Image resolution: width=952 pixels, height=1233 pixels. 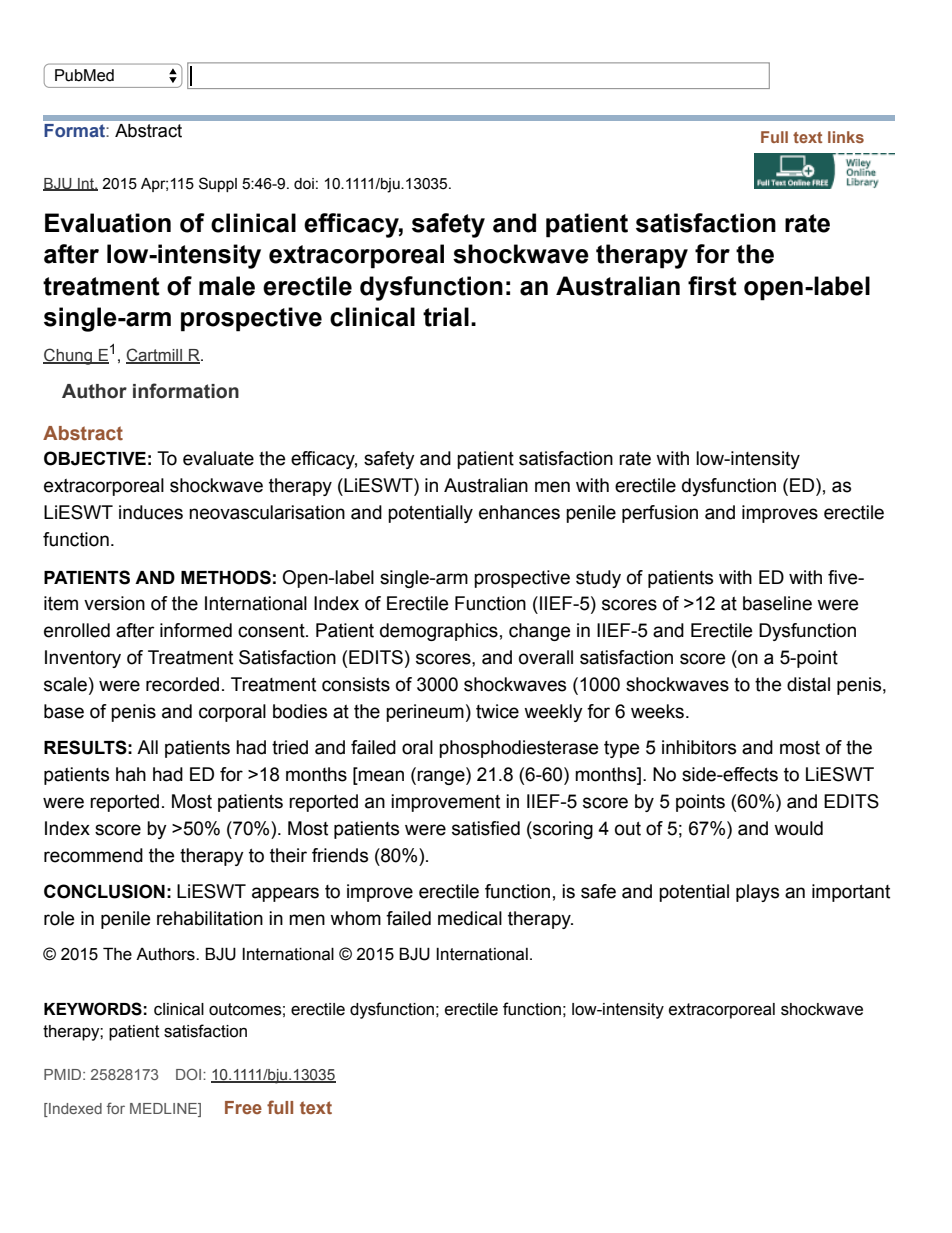 What do you see at coordinates (660, 514) in the document?
I see `perfusion` at bounding box center [660, 514].
